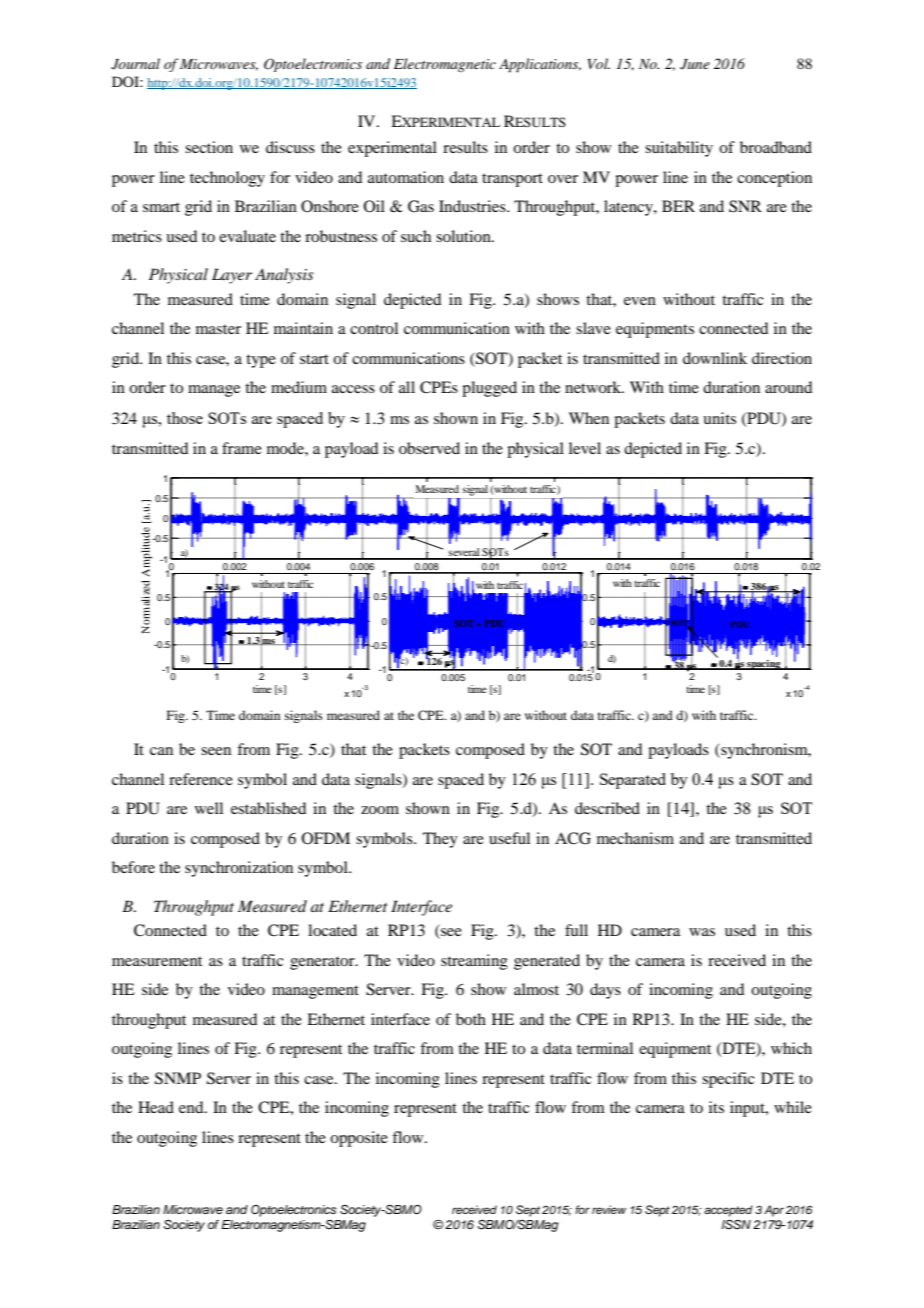  I want to click on section, so click(209, 147).
